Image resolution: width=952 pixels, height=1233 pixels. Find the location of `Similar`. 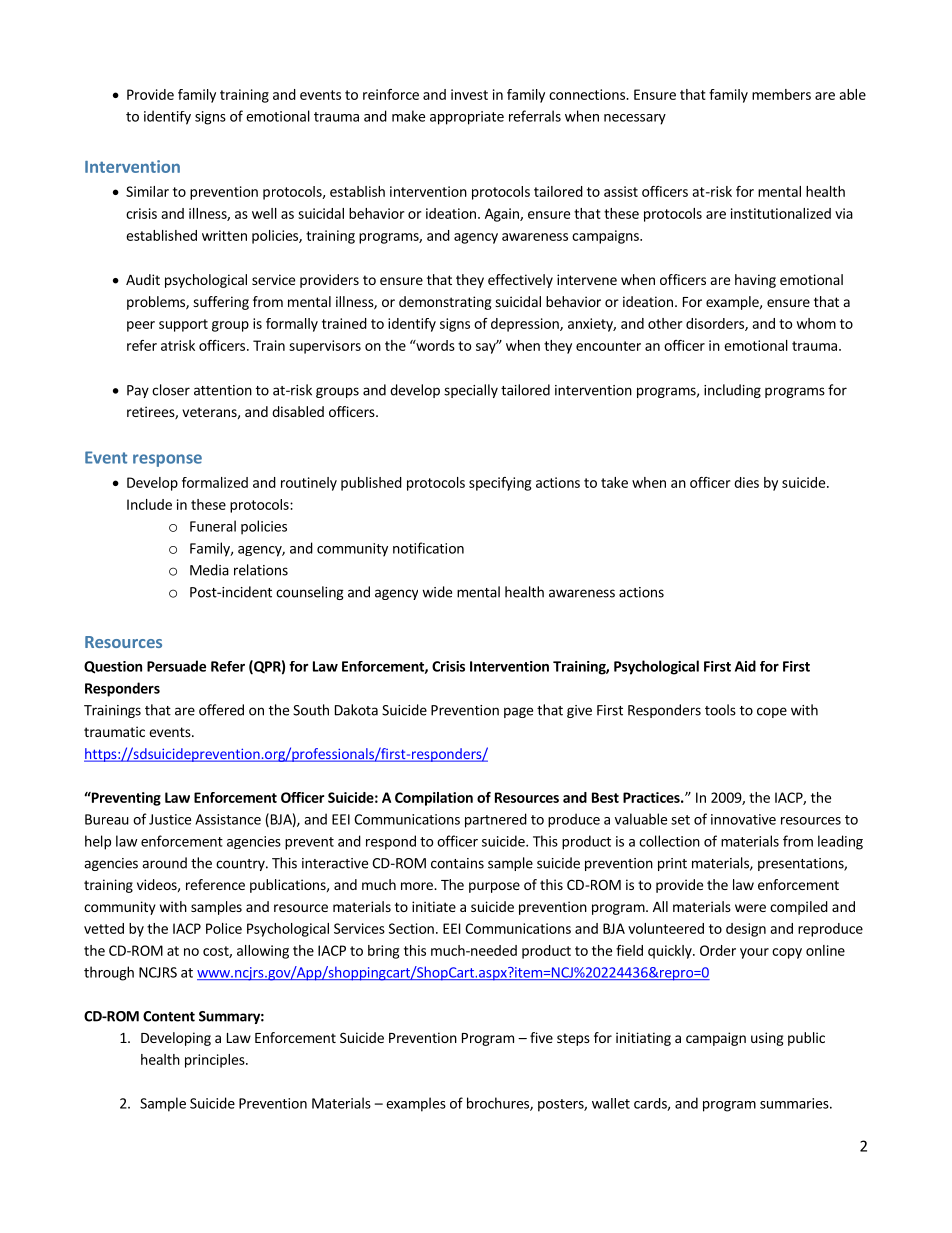

Similar is located at coordinates (147, 191).
